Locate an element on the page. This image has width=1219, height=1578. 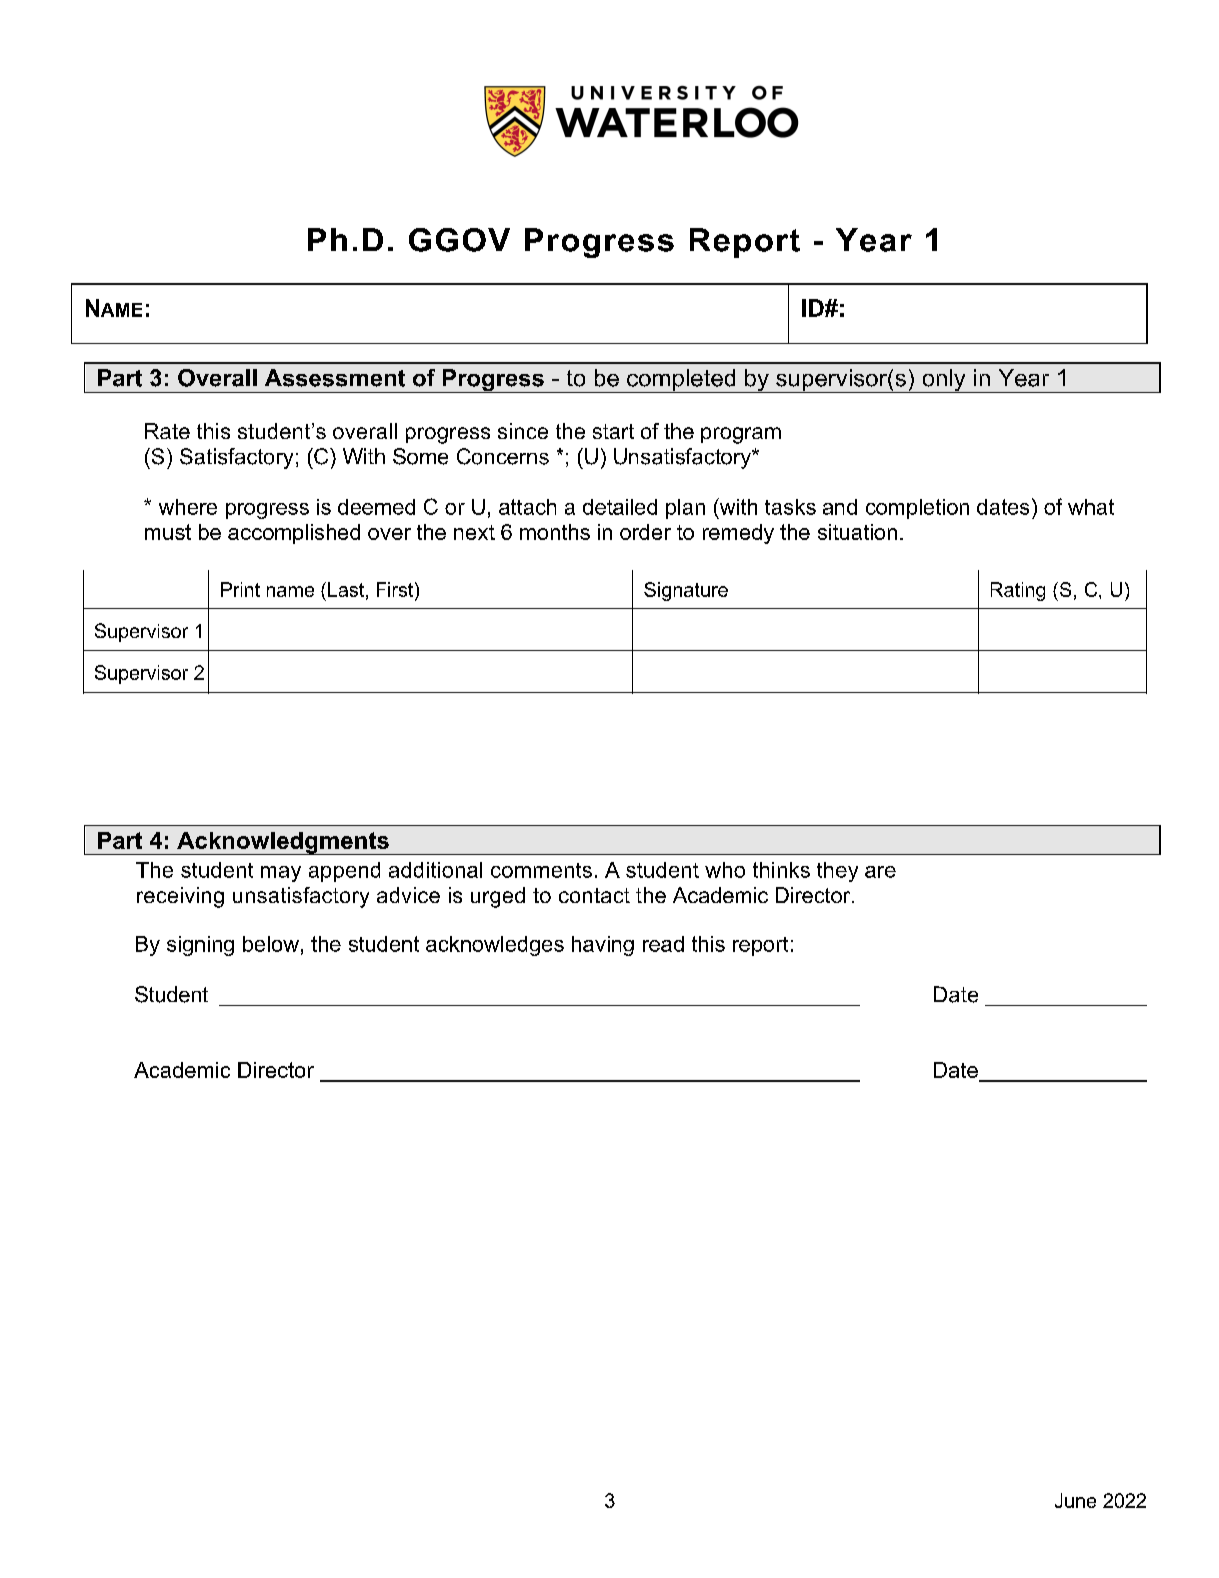
signing is located at coordinates (200, 946).
